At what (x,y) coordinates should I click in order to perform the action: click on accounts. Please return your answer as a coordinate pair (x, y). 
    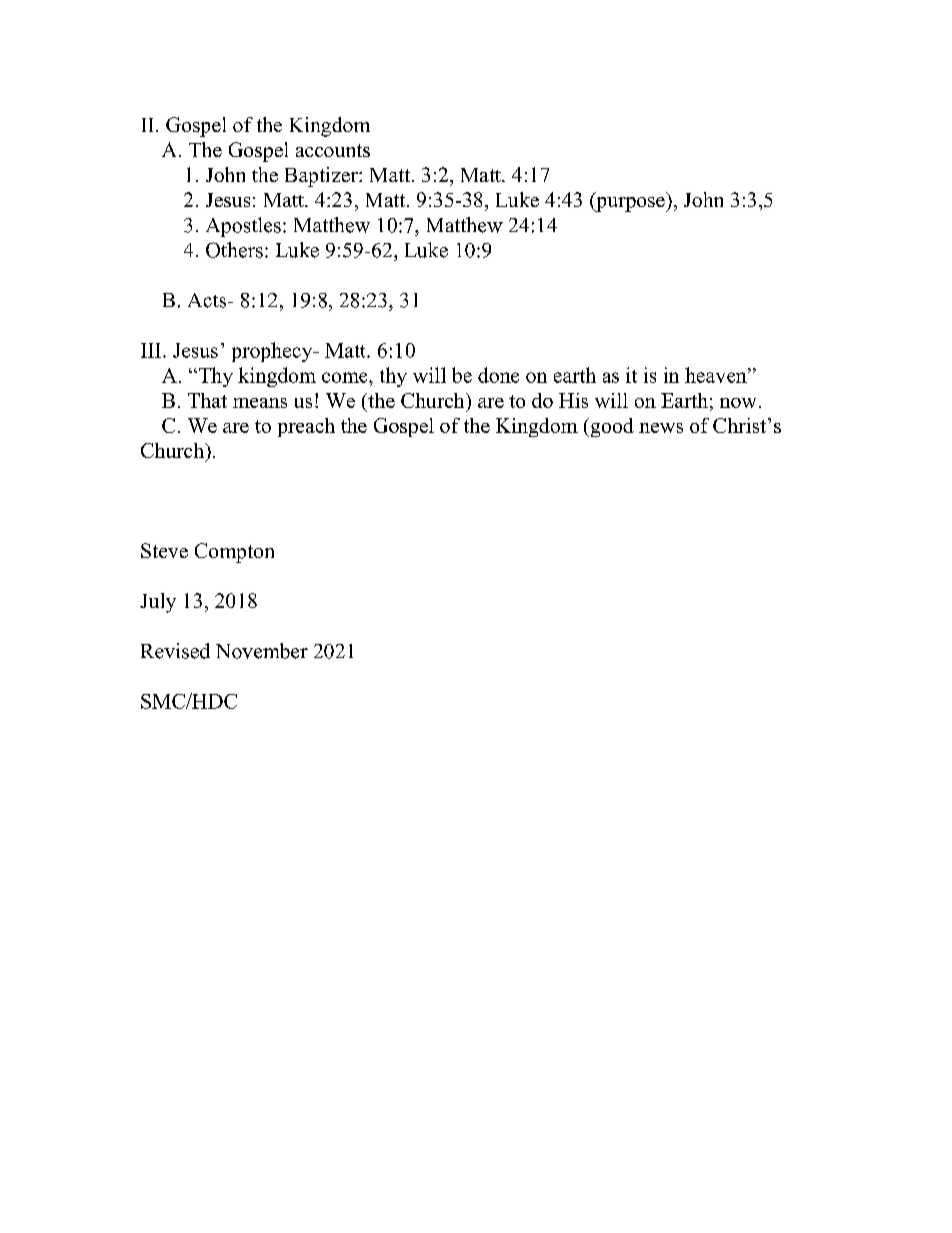
    Looking at the image, I should click on (333, 150).
